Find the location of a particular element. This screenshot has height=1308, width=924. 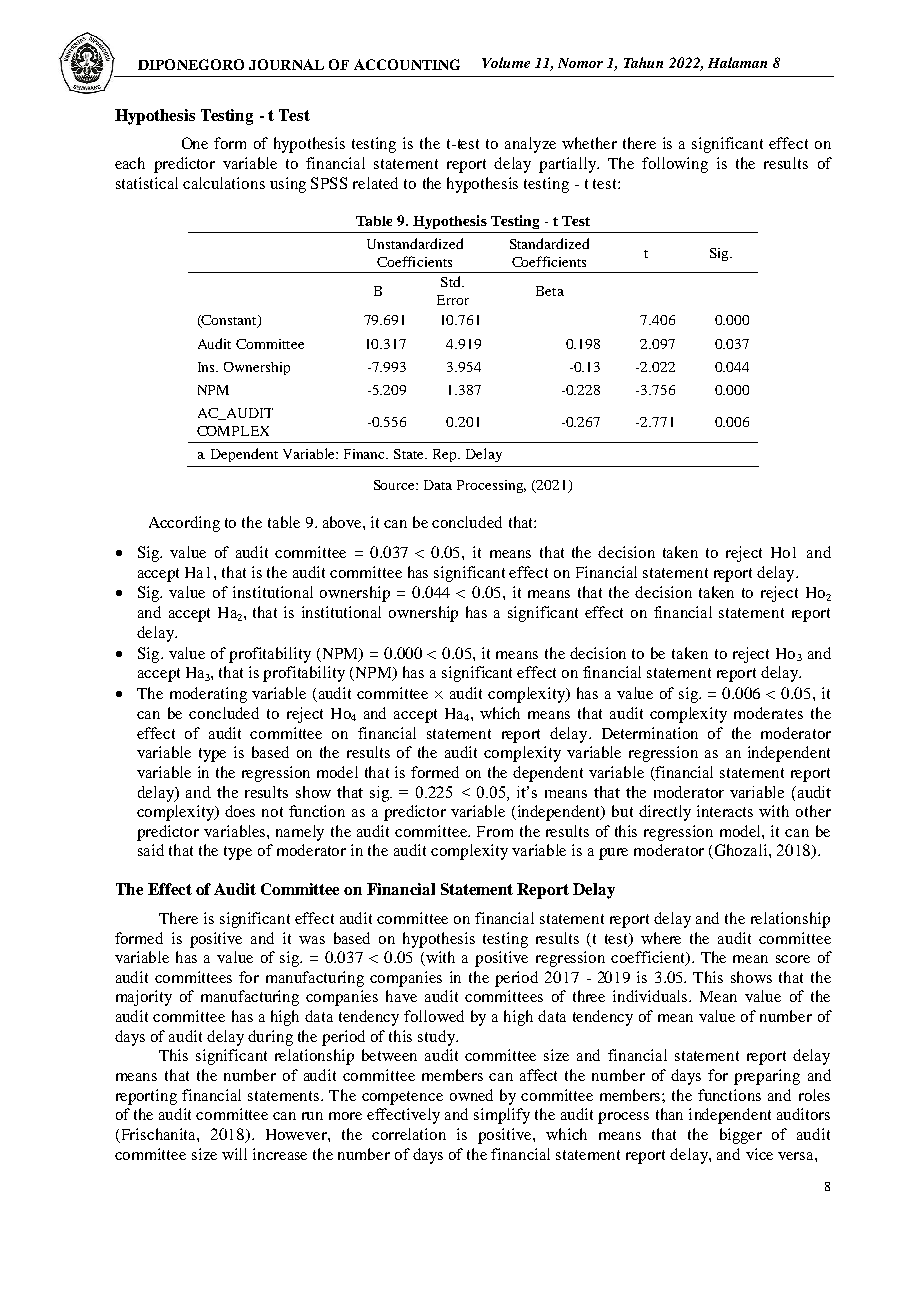

Volume is located at coordinates (506, 62).
